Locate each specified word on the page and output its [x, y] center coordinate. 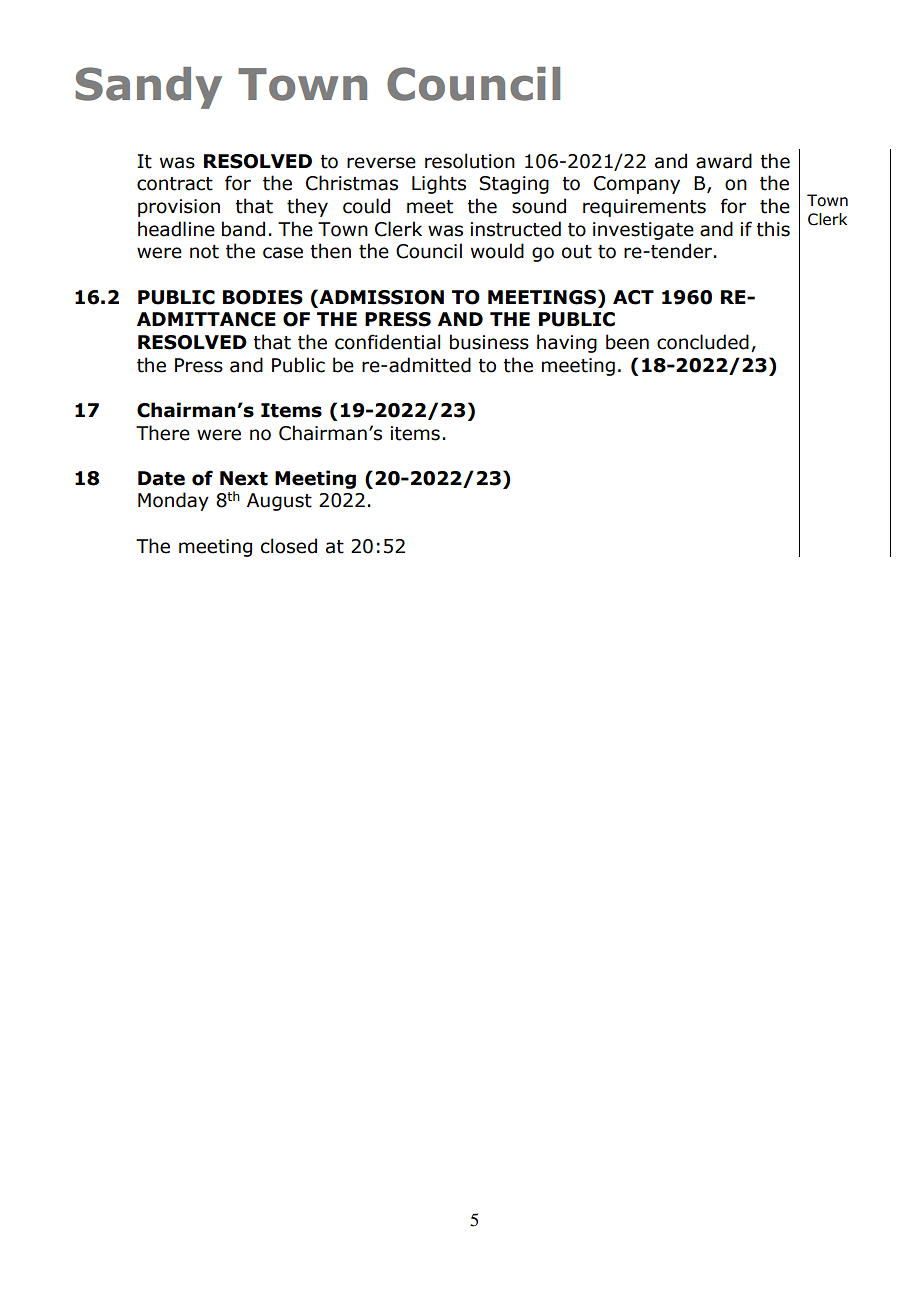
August [279, 502]
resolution [470, 161]
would [497, 251]
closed [289, 546]
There [163, 433]
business [489, 342]
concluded [703, 342]
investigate [643, 231]
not [204, 252]
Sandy [148, 88]
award [724, 161]
